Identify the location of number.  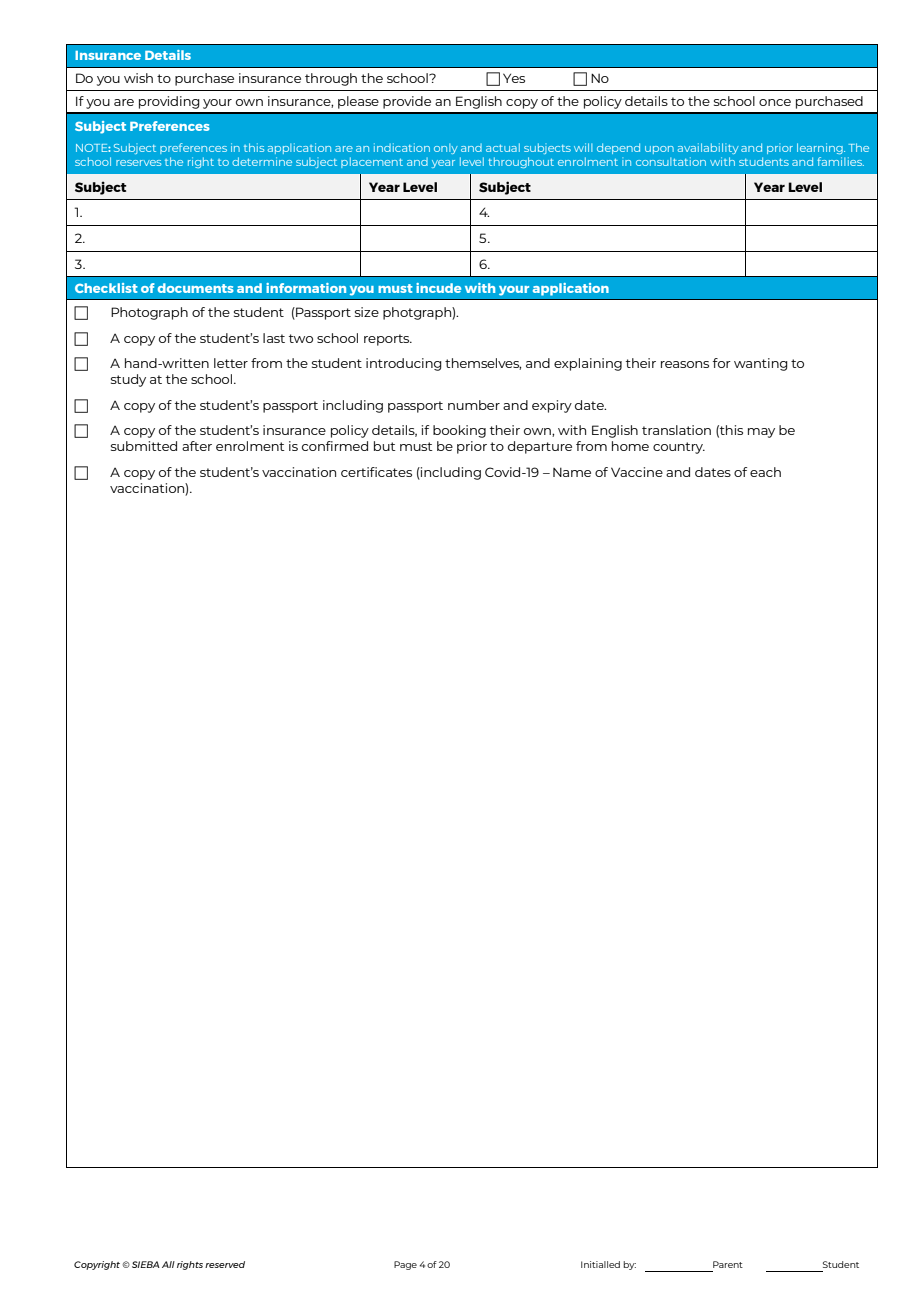
(474, 405).
